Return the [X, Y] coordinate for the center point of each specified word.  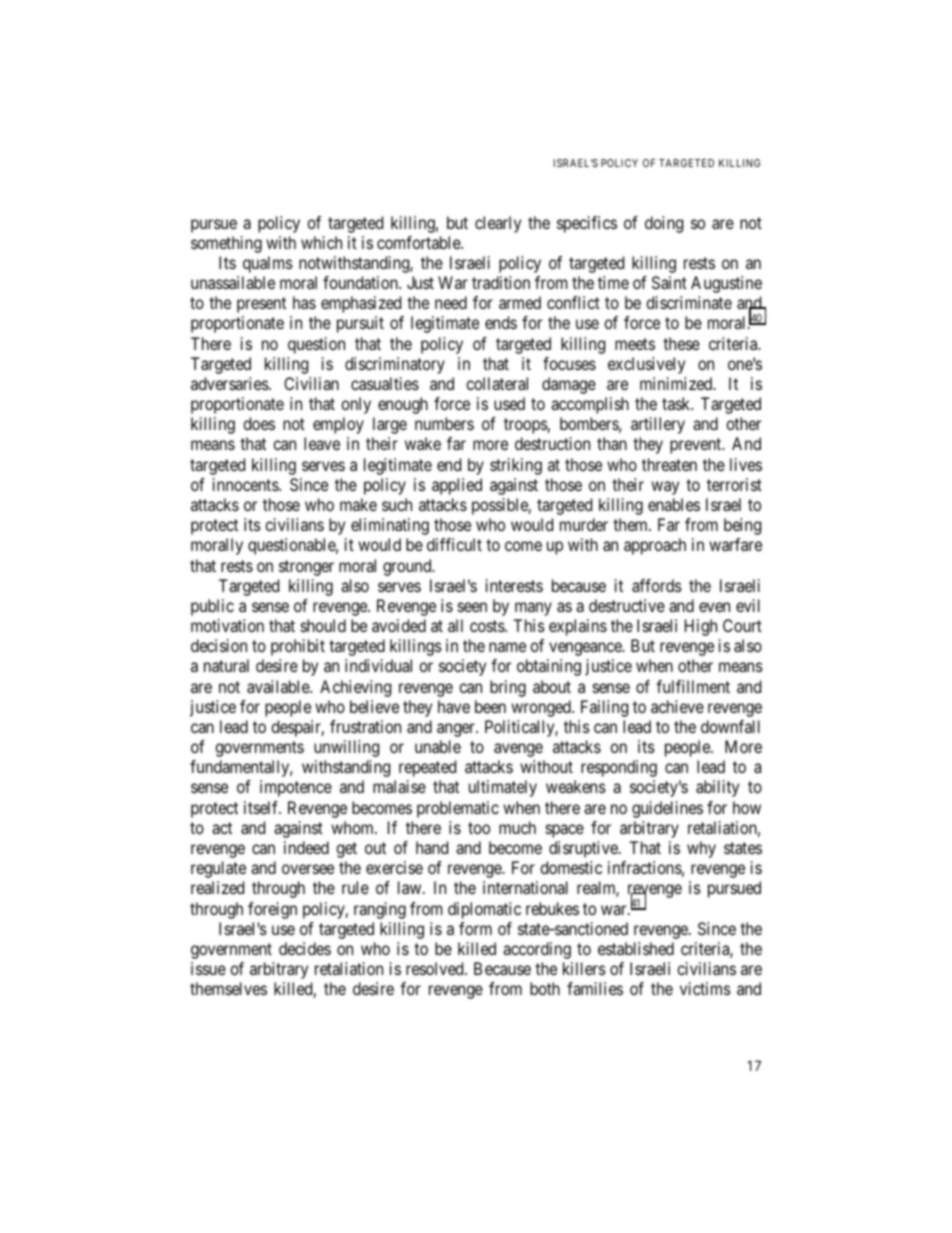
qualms [268, 264]
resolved [436, 968]
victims [705, 988]
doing [664, 224]
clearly [498, 224]
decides [305, 948]
